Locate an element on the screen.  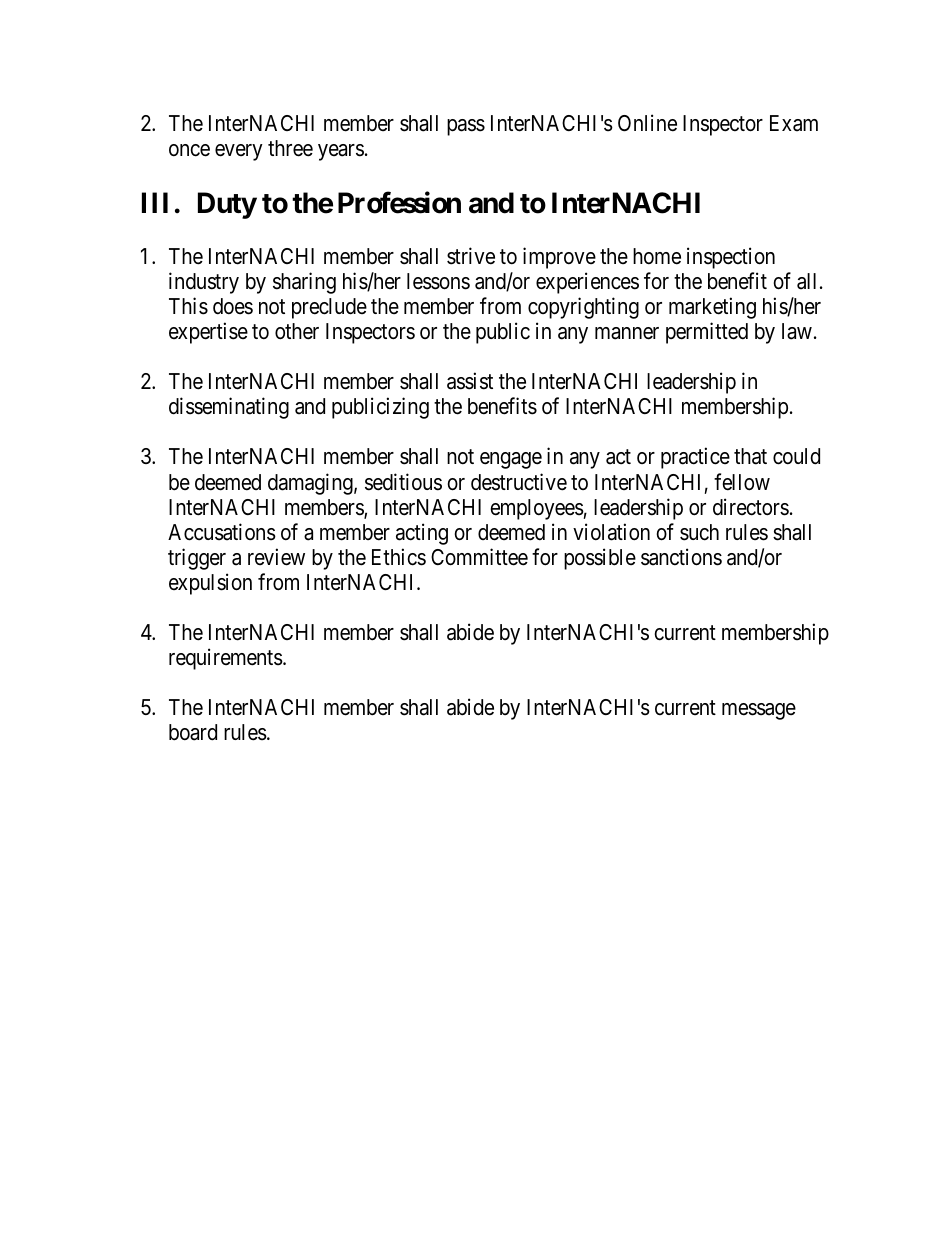
disseminating is located at coordinates (229, 408).
